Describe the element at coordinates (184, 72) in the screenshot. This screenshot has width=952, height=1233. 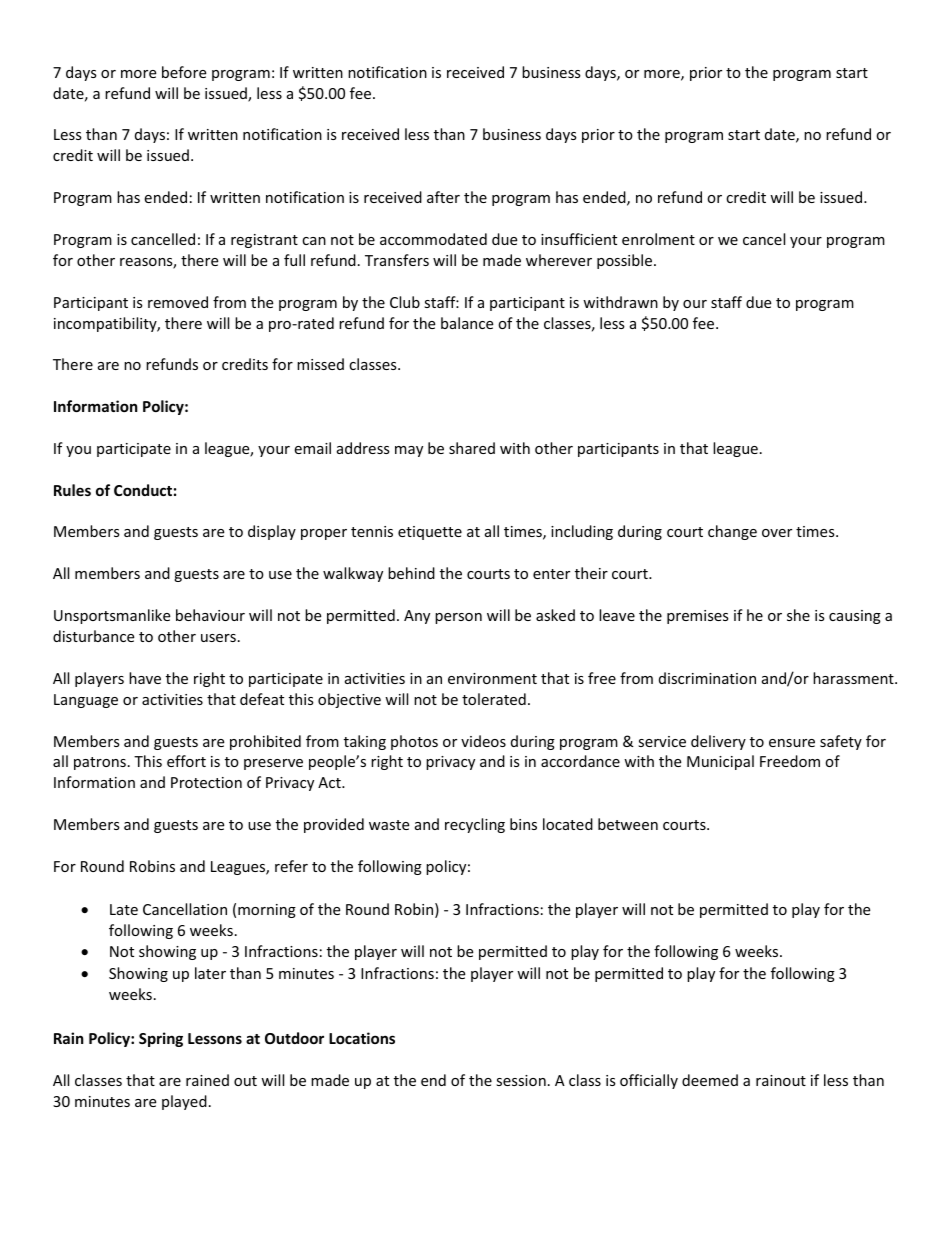
I see `before` at that location.
